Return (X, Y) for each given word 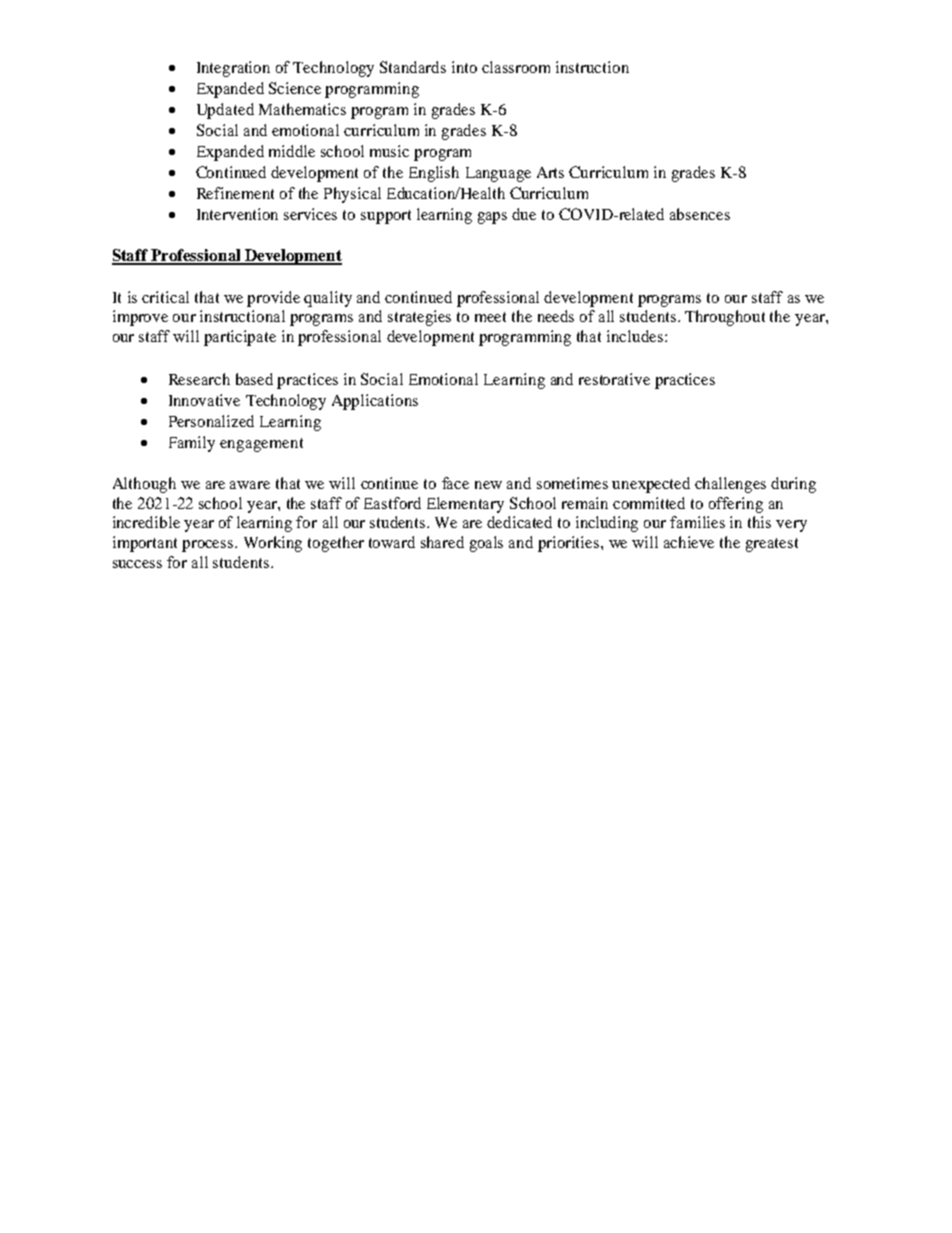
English (434, 174)
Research (199, 379)
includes (635, 336)
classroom (516, 67)
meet (490, 317)
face (455, 483)
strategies (419, 318)
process (209, 546)
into (464, 67)
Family (192, 444)
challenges (730, 485)
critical (165, 297)
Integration (233, 69)
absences (700, 214)
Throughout (725, 318)
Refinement (235, 193)
